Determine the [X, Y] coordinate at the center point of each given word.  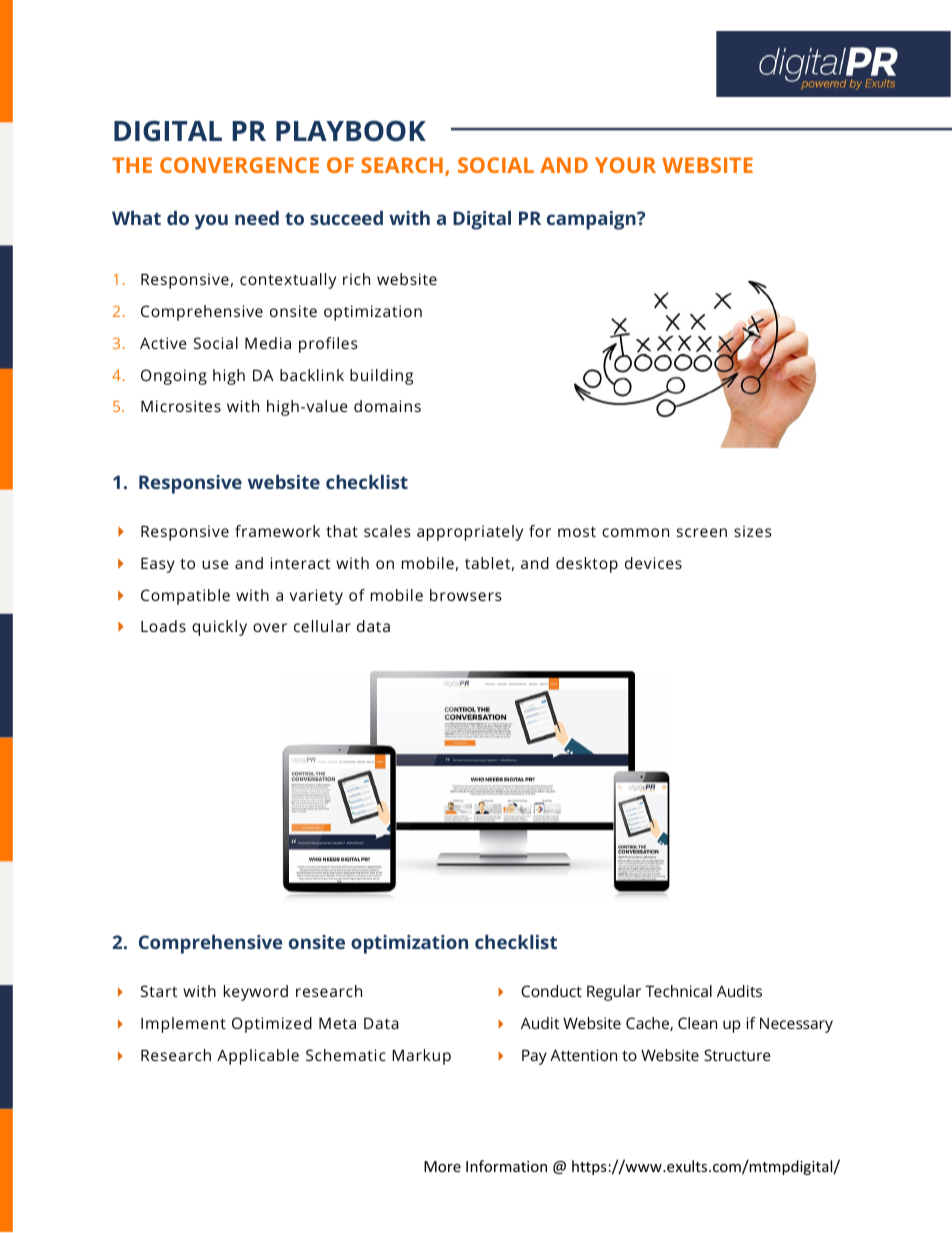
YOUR [625, 165]
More [442, 1166]
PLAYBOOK [351, 131]
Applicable [258, 1057]
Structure [737, 1055]
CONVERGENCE [239, 165]
